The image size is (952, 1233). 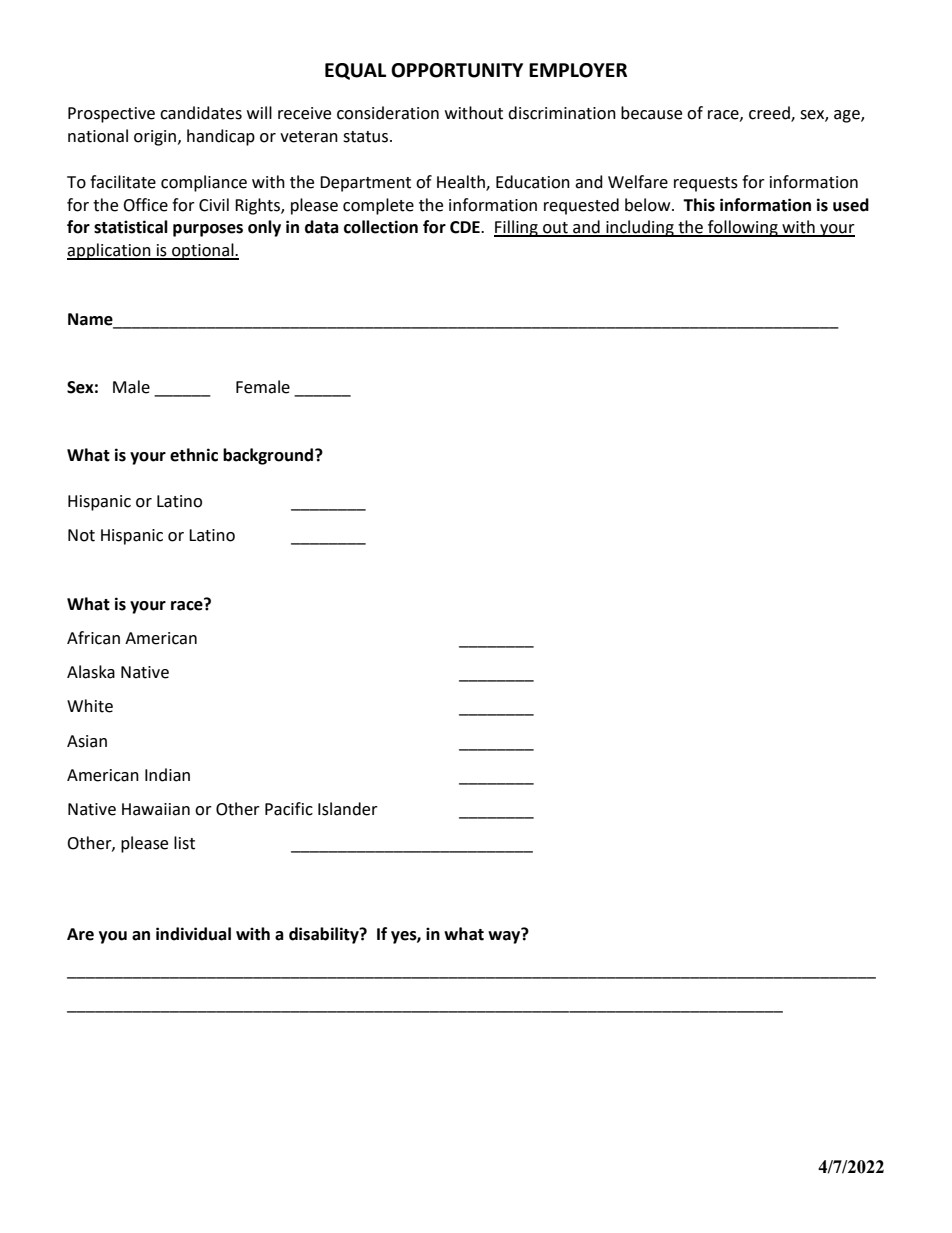 I want to click on disability, so click(x=325, y=935).
